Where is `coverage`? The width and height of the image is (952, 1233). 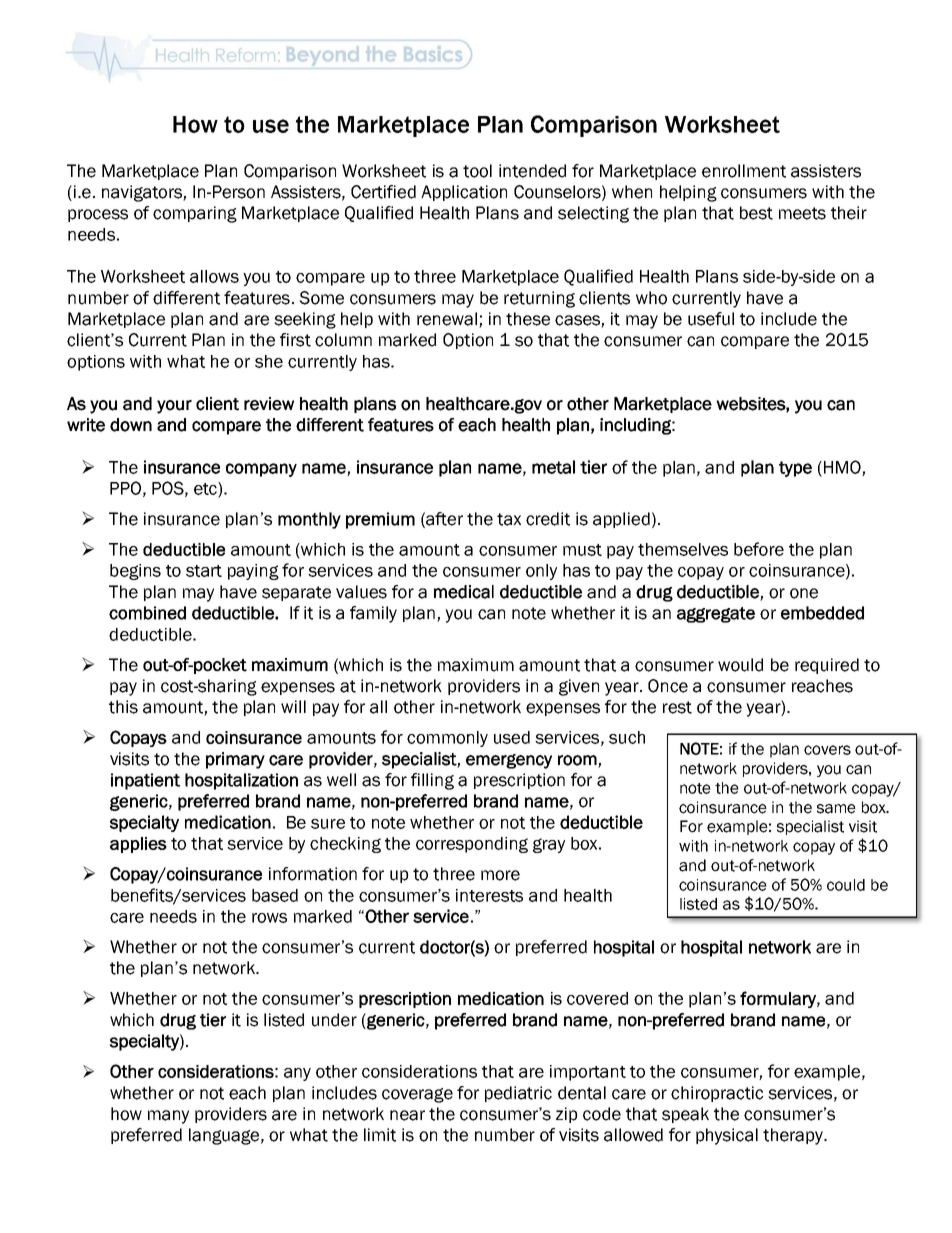 coverage is located at coordinates (417, 1095).
